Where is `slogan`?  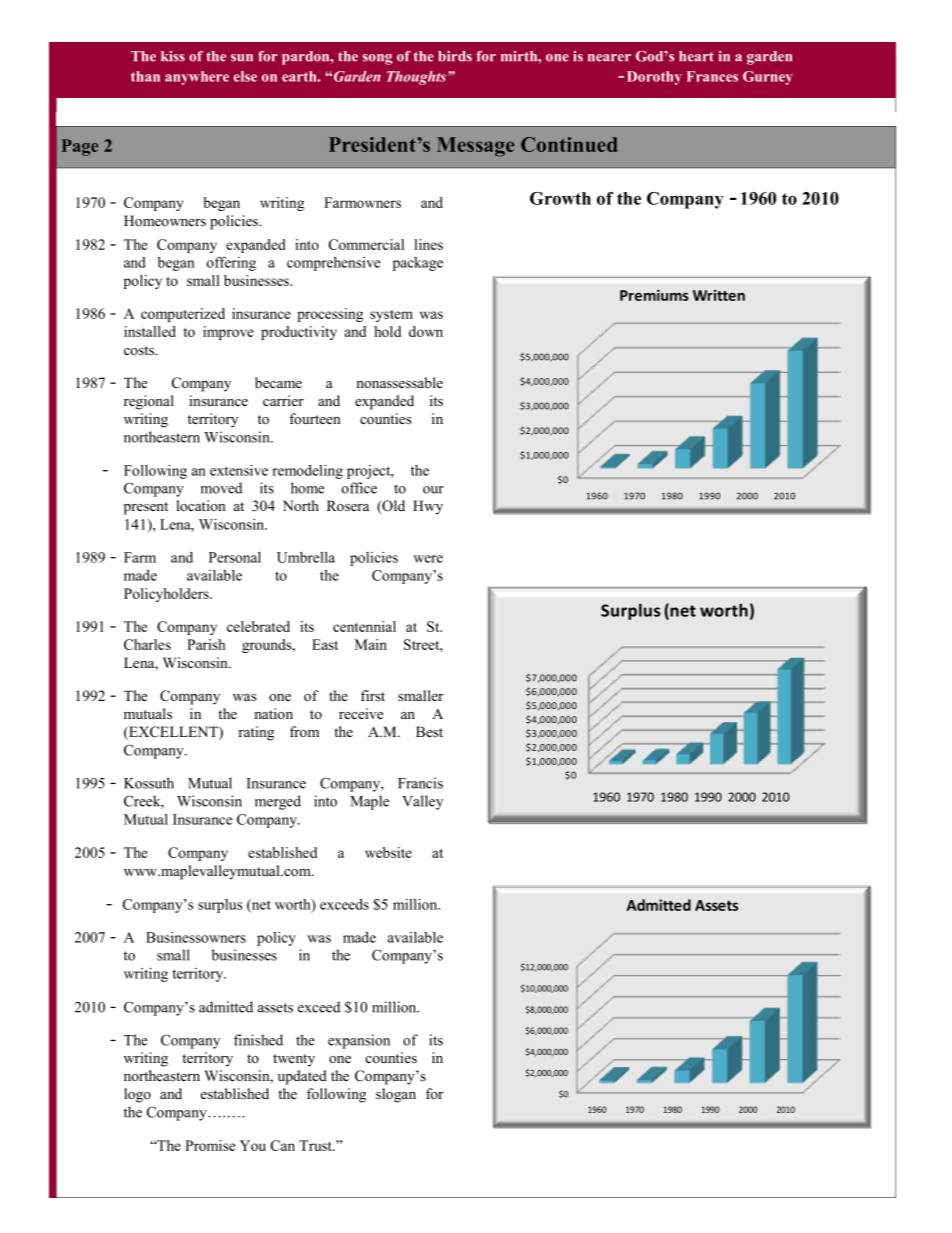
slogan is located at coordinates (396, 1095).
